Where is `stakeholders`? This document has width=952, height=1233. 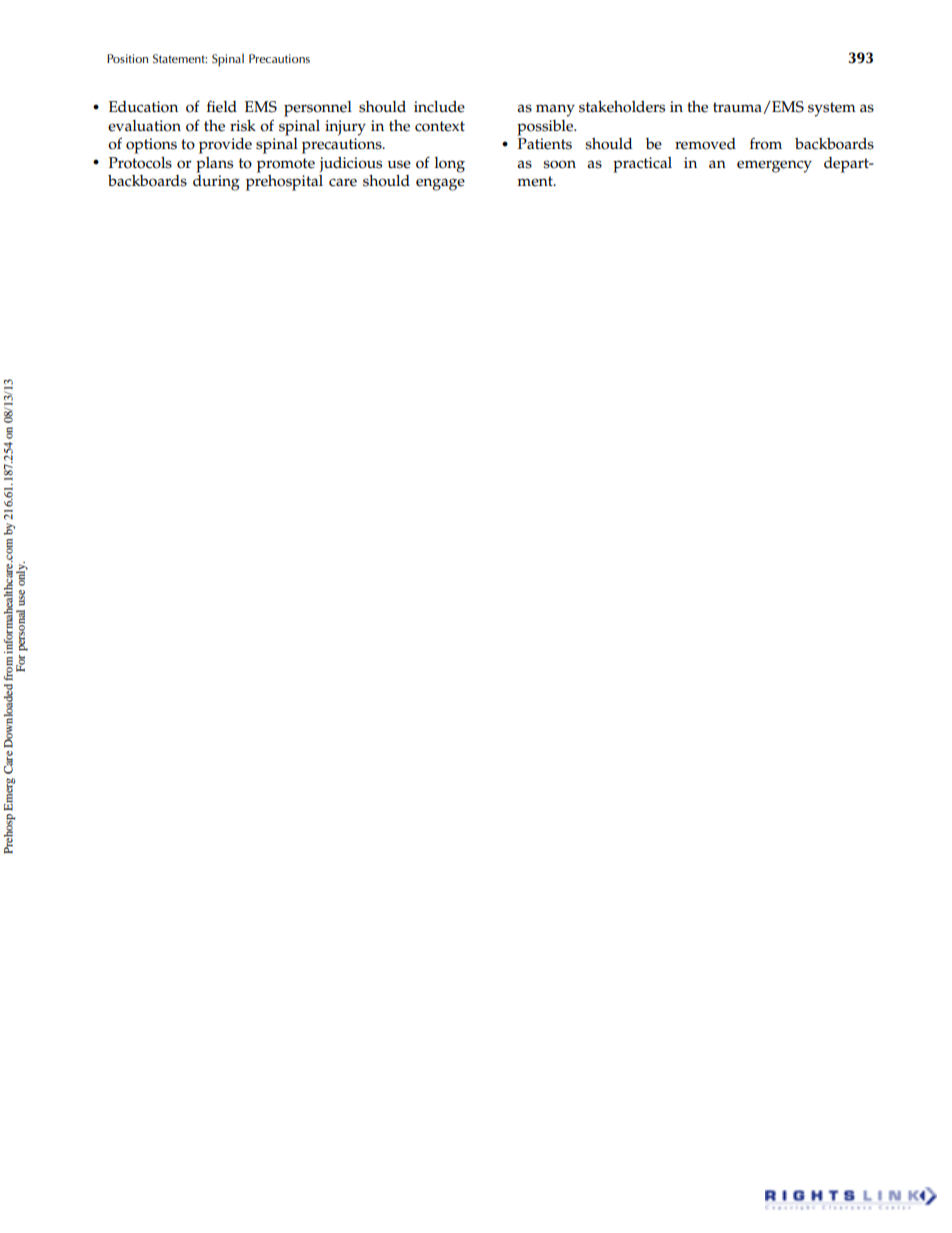
stakeholders is located at coordinates (622, 107).
